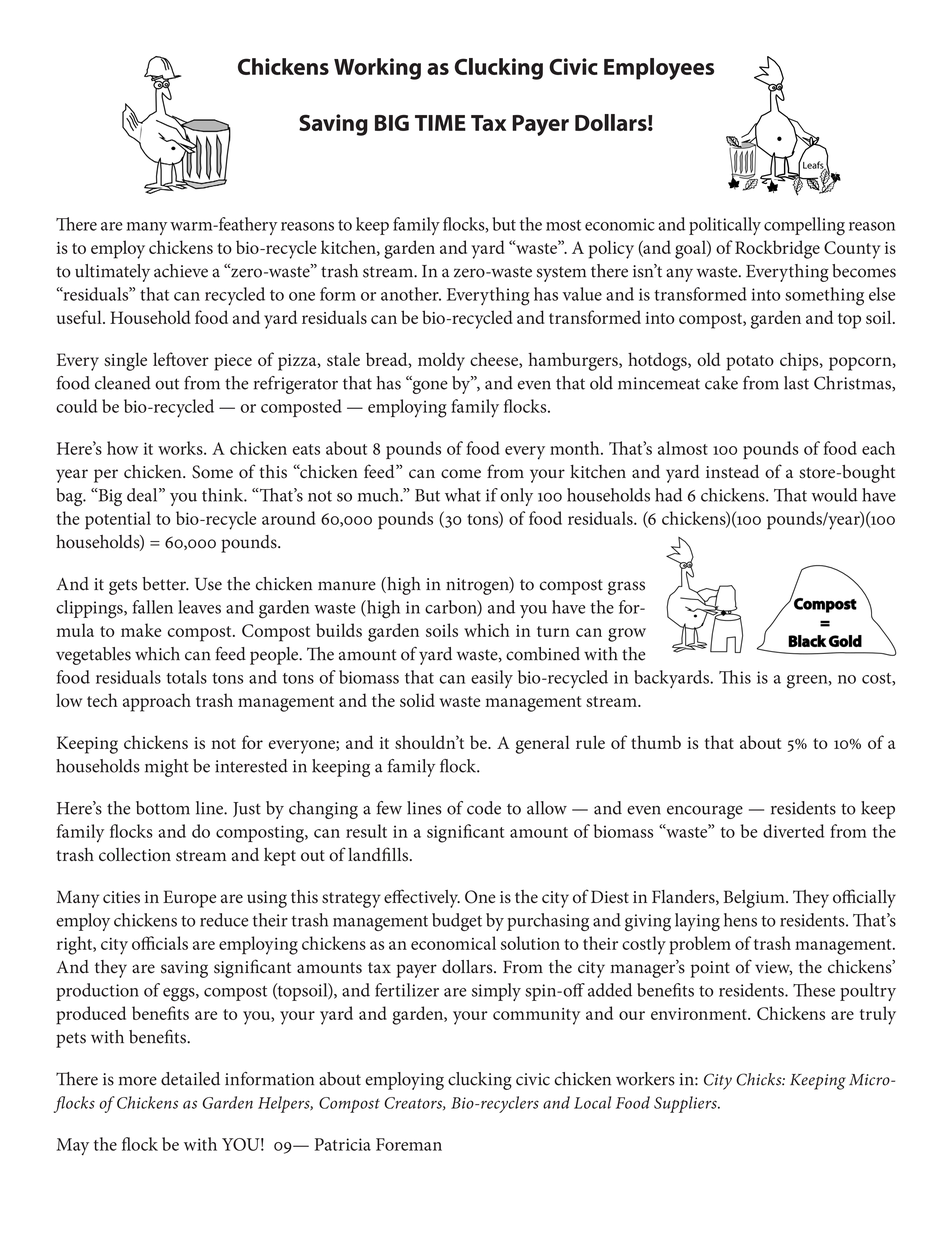 This screenshot has height=1233, width=952. Describe the element at coordinates (190, 1079) in the screenshot. I see `detailed` at that location.
